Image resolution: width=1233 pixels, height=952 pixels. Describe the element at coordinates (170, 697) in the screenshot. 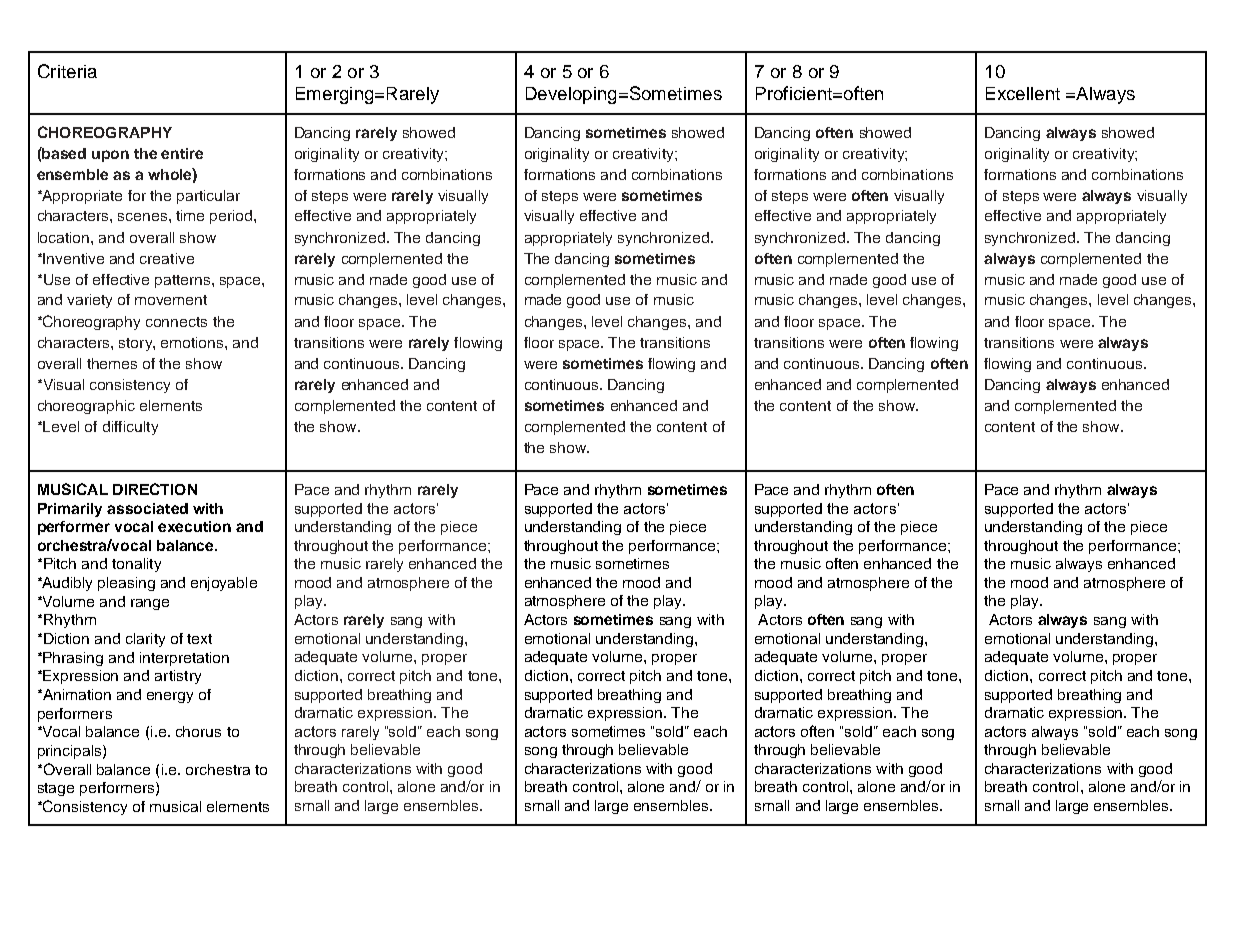

I see `energy` at that location.
